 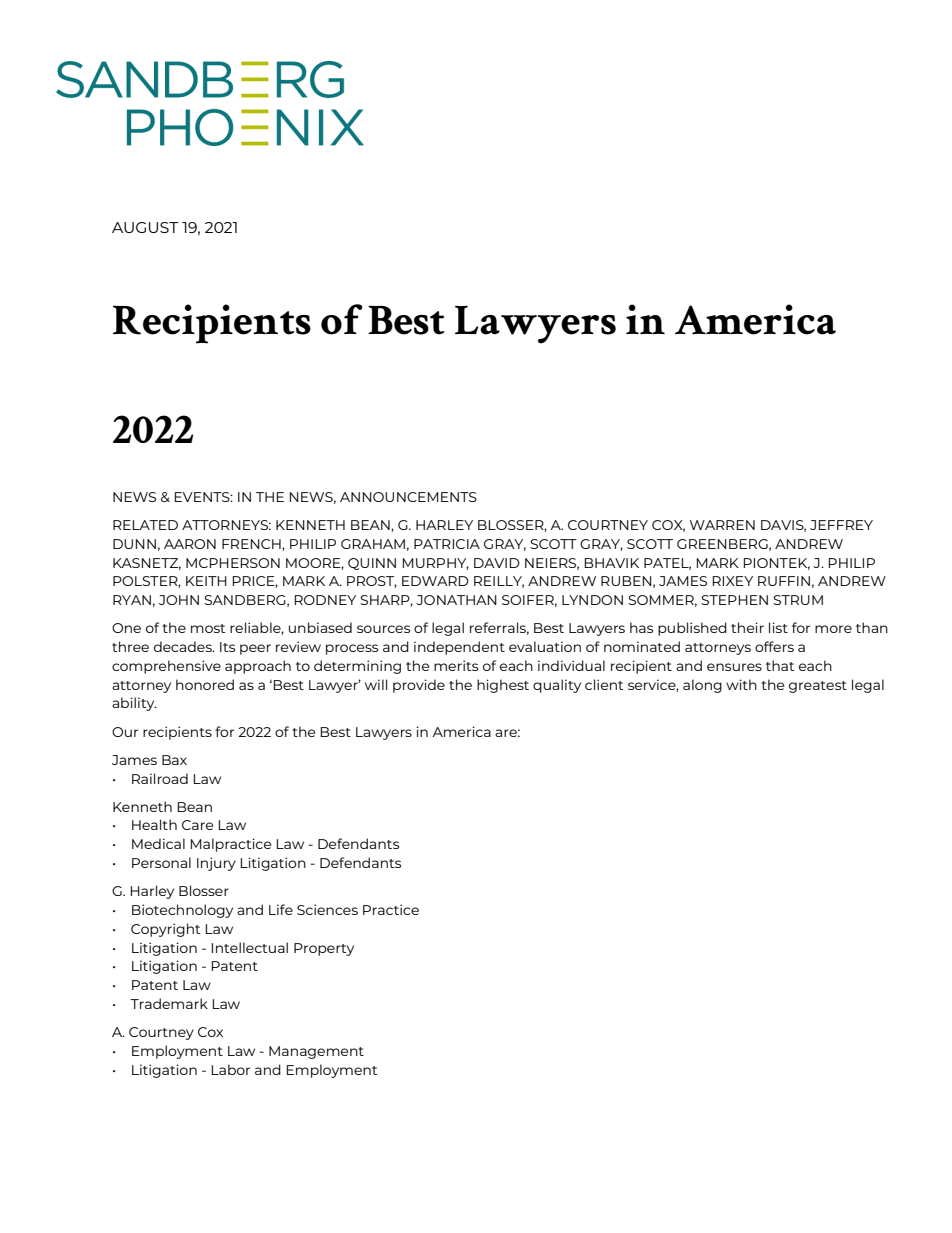 I want to click on independent, so click(x=459, y=648).
